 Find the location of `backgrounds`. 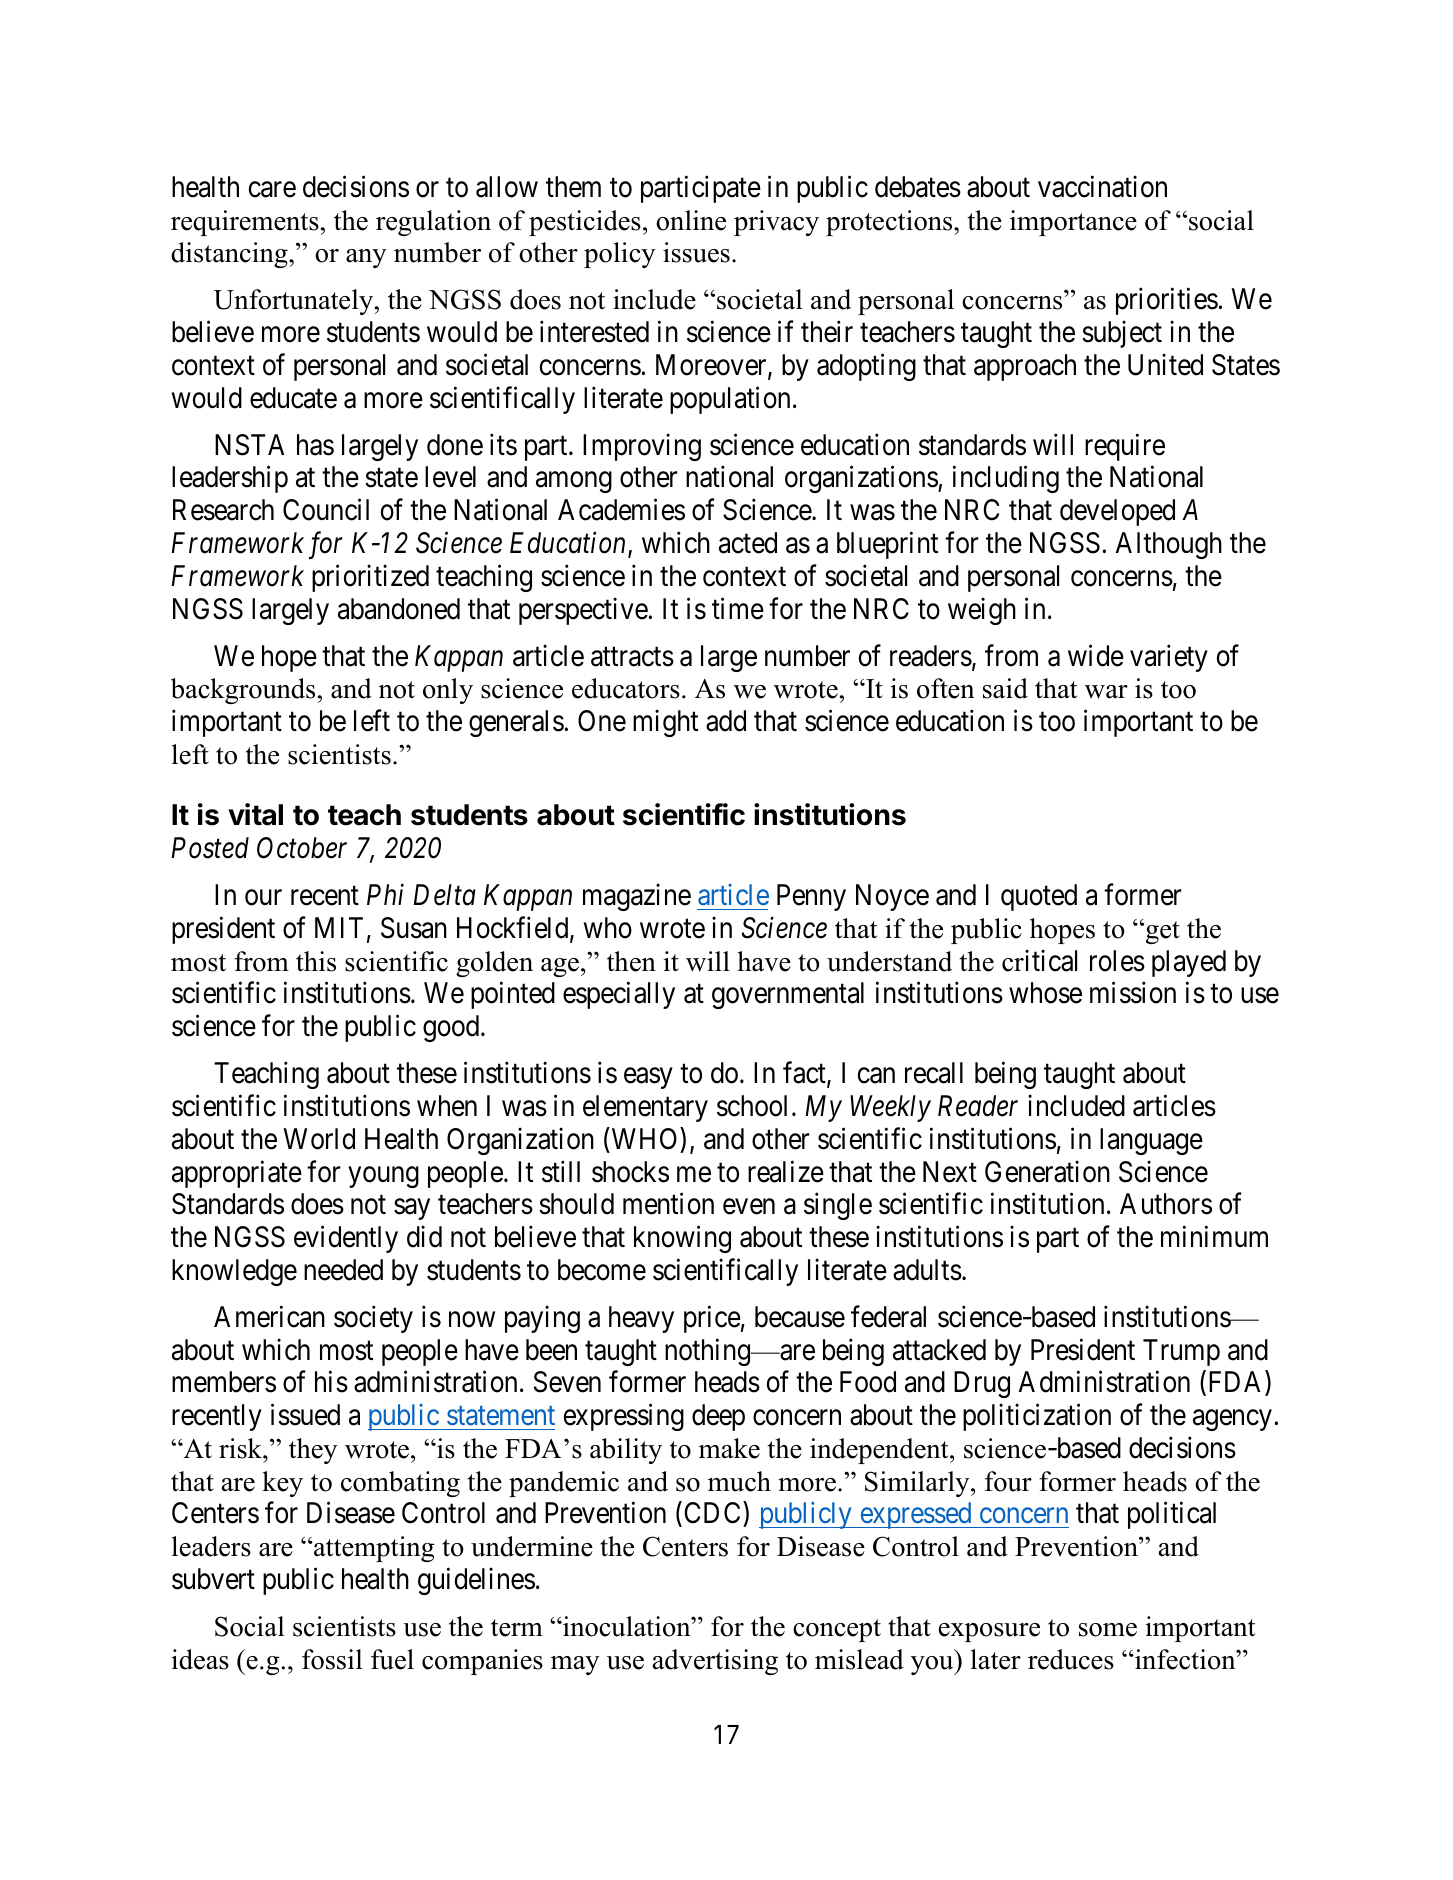

backgrounds is located at coordinates (243, 691).
